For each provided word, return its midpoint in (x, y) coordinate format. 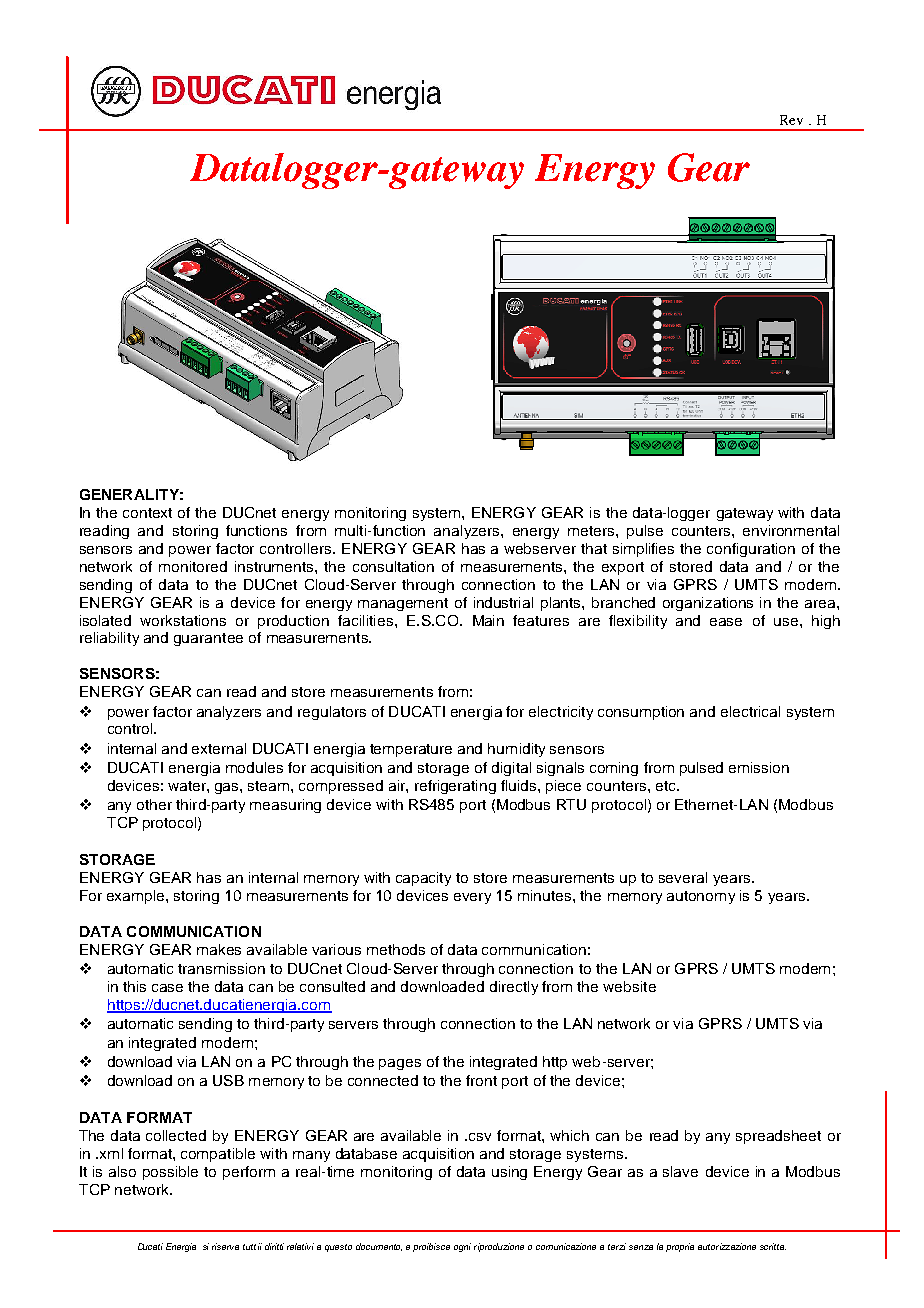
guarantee (208, 639)
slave (680, 1171)
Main (488, 620)
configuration (751, 550)
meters (592, 531)
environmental (791, 530)
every (472, 898)
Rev (791, 120)
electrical (750, 711)
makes (219, 949)
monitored (193, 566)
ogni (462, 1247)
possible (170, 1173)
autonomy (701, 897)
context (147, 513)
